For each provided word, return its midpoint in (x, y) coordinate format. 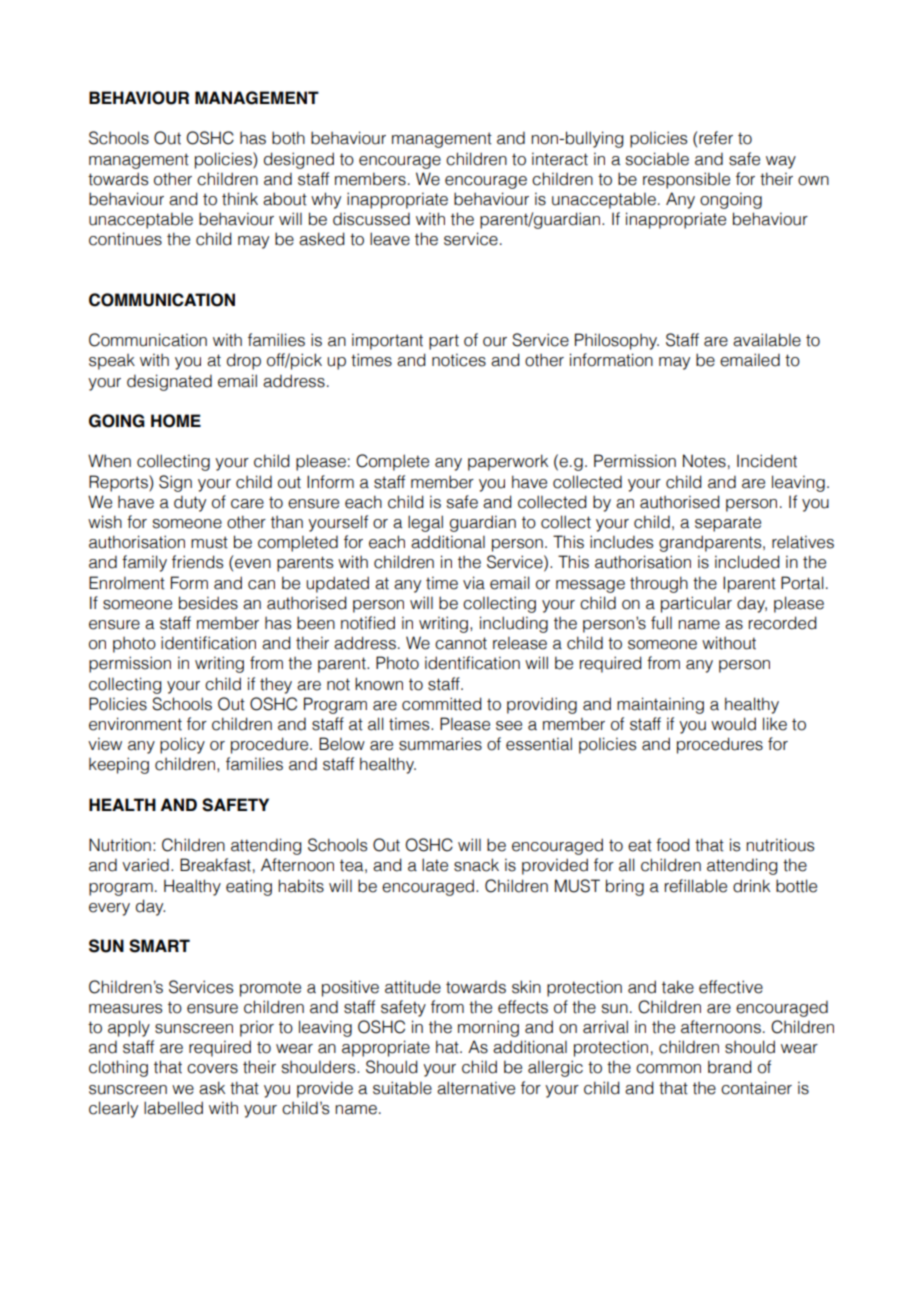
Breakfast (215, 865)
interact (560, 159)
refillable (696, 886)
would (733, 724)
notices (459, 360)
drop (244, 361)
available (767, 340)
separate (728, 524)
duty (190, 503)
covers (212, 1069)
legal (425, 523)
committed (442, 704)
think (240, 199)
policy (182, 745)
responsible (686, 180)
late (435, 865)
